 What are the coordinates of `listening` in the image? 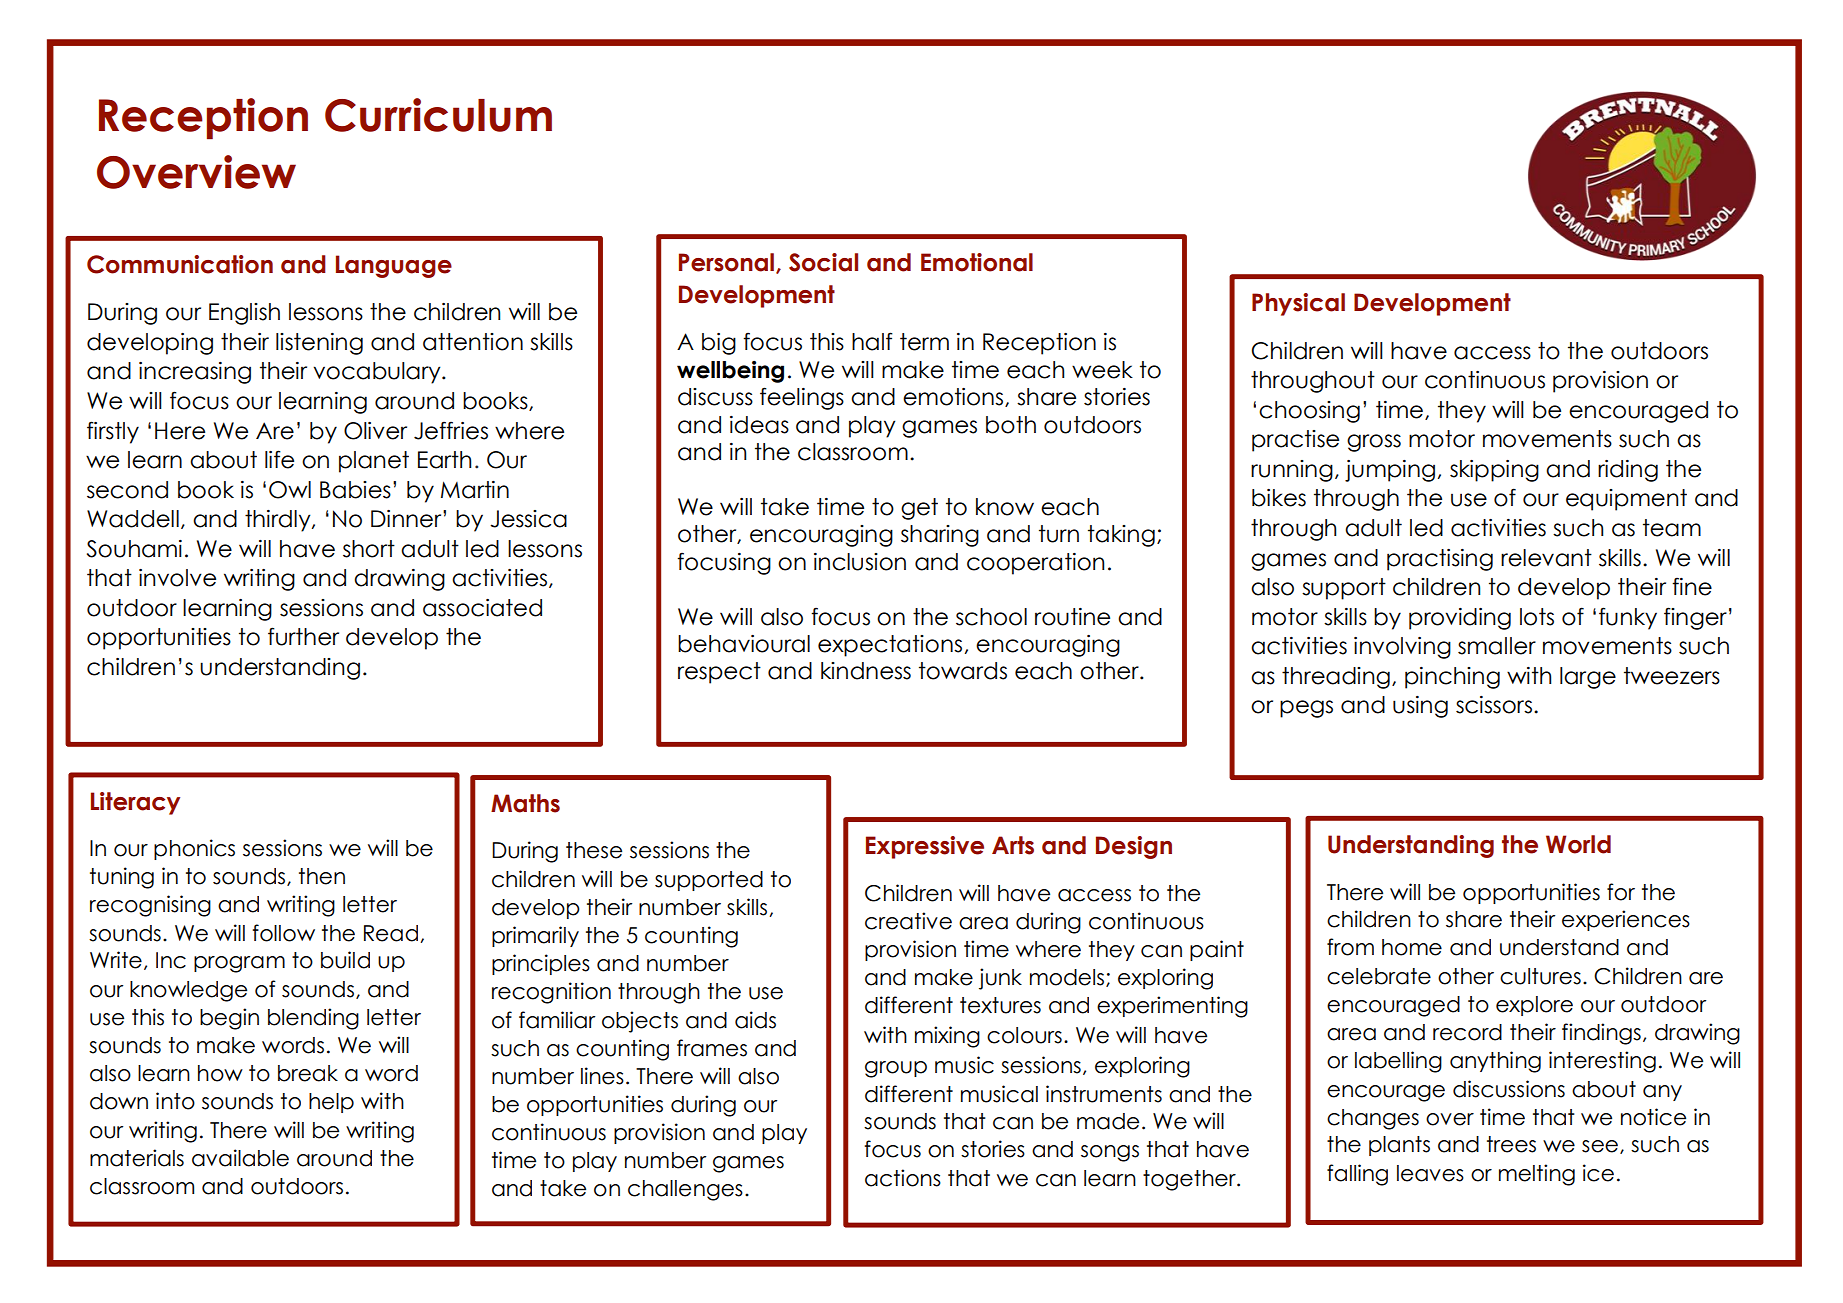 It's located at (319, 344).
